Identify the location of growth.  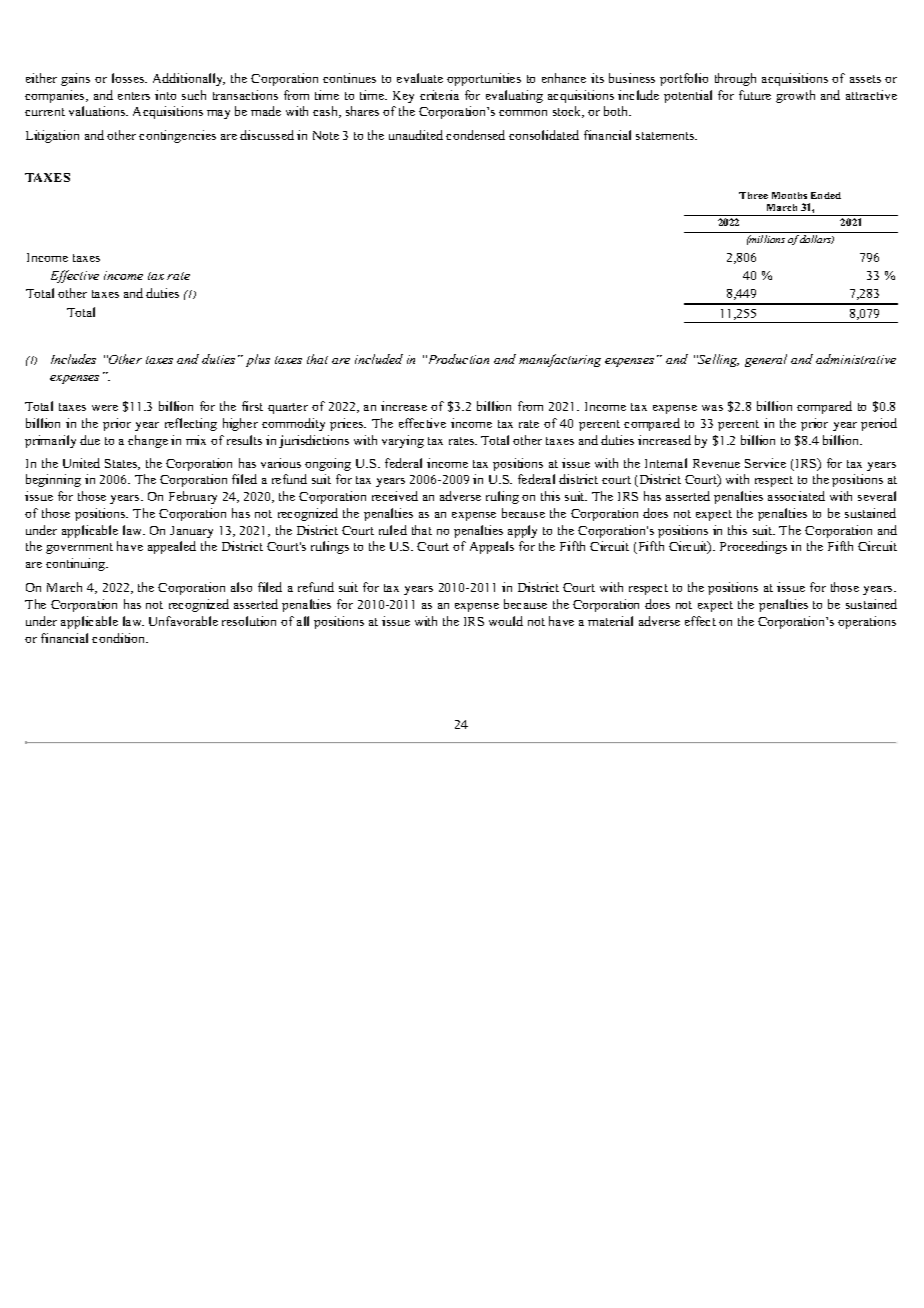
(795, 96).
